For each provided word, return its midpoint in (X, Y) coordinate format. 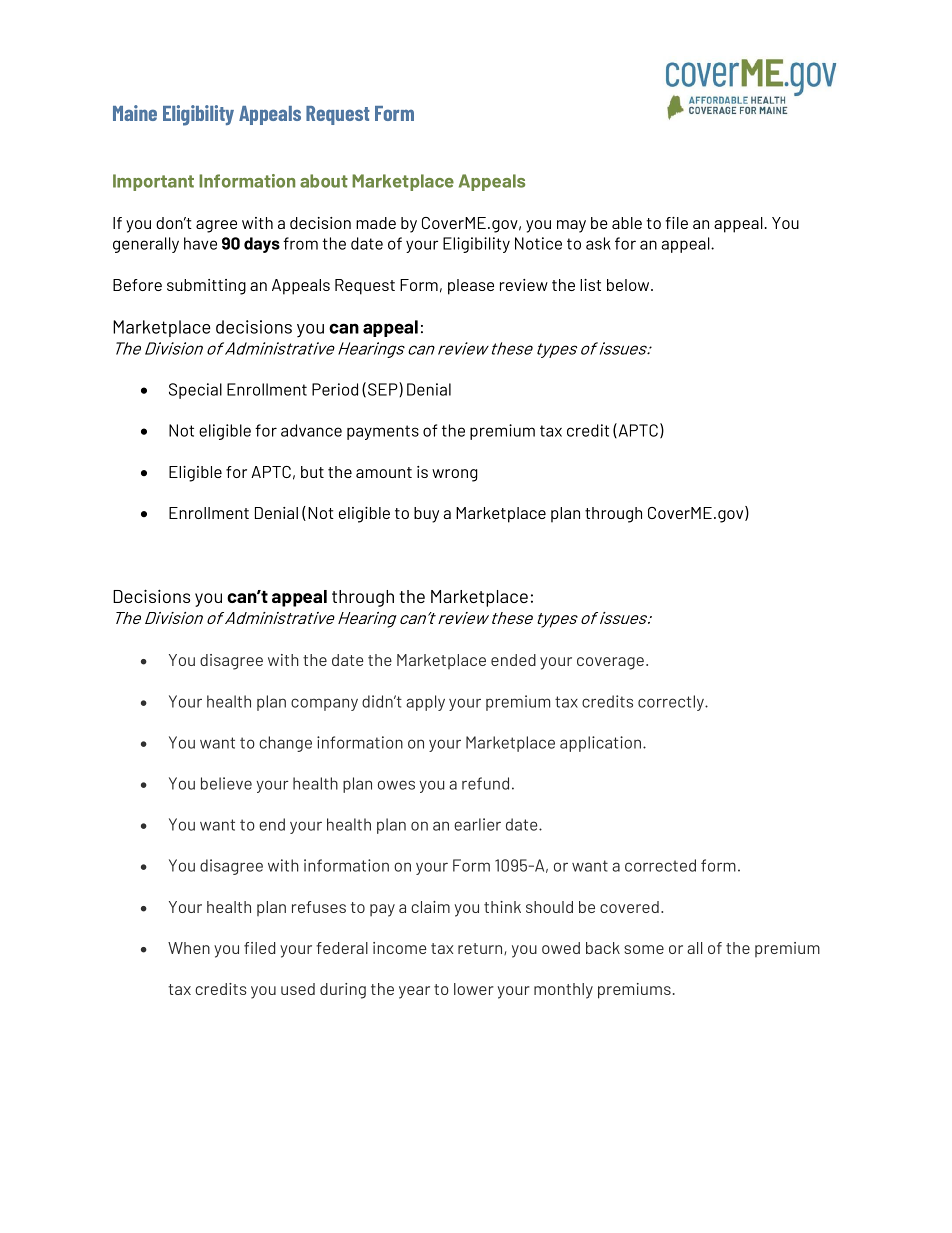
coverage (610, 663)
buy (426, 515)
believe (226, 783)
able (627, 223)
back (603, 948)
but (312, 472)
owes (396, 785)
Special (195, 391)
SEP (384, 389)
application (602, 744)
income (399, 948)
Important (153, 182)
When (189, 948)
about (324, 181)
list (590, 285)
